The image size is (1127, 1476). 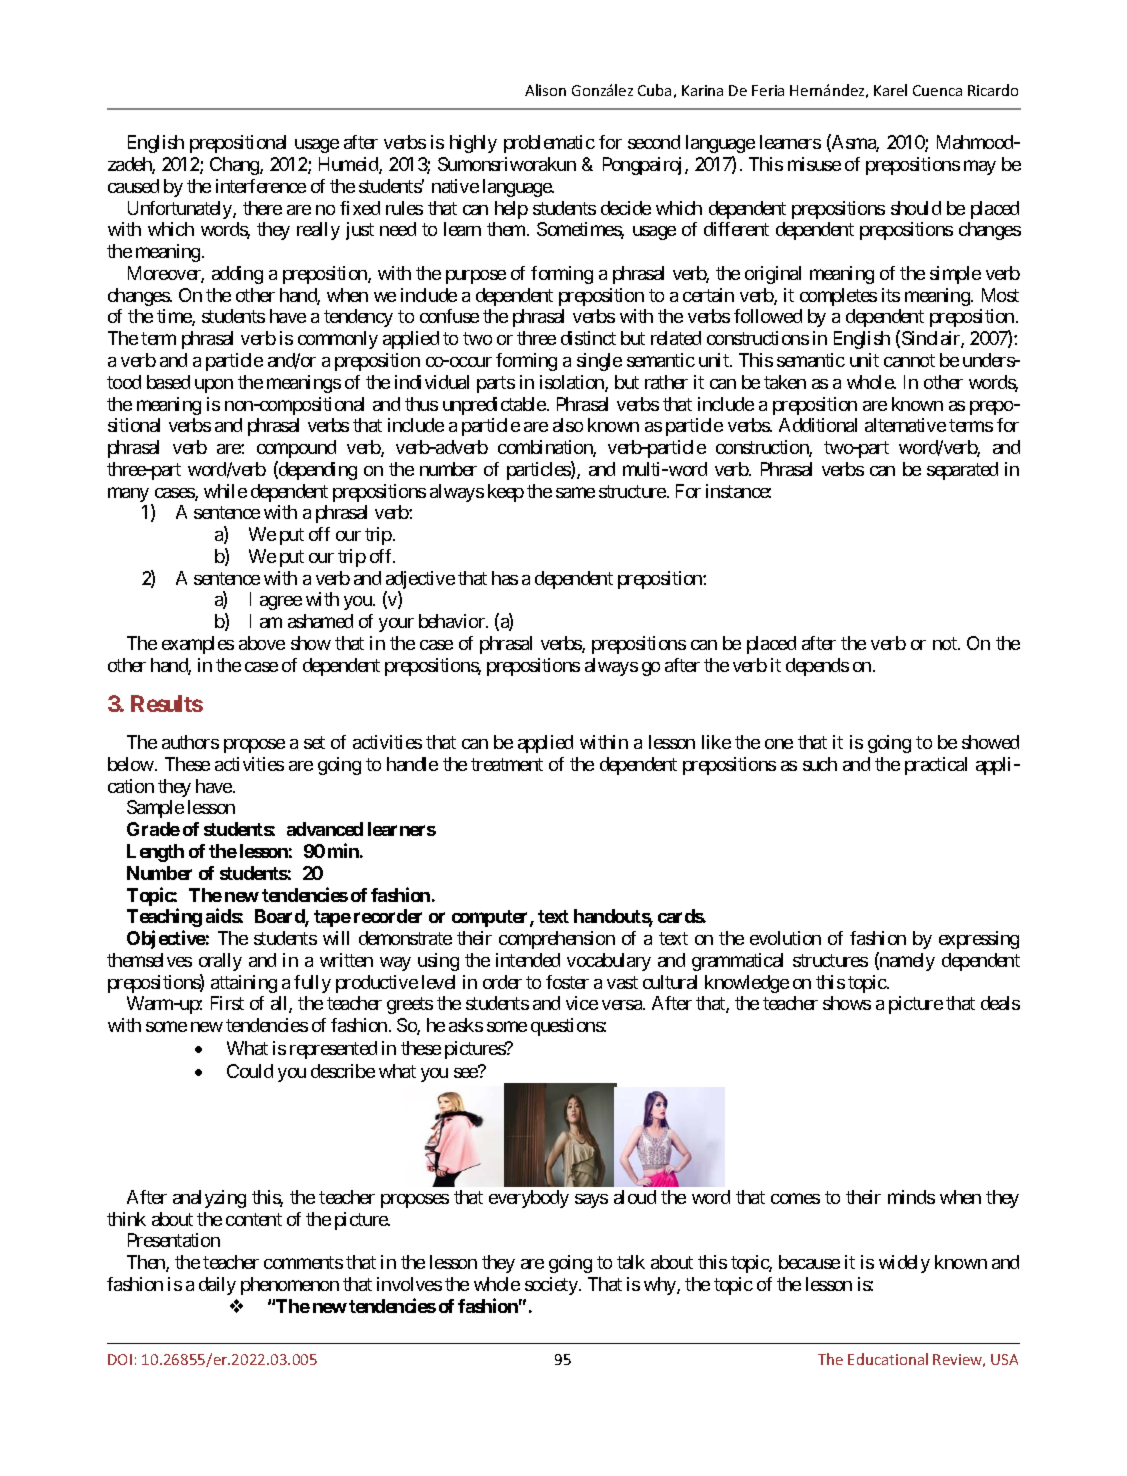 What do you see at coordinates (214, 386) in the page?
I see `upon` at bounding box center [214, 386].
